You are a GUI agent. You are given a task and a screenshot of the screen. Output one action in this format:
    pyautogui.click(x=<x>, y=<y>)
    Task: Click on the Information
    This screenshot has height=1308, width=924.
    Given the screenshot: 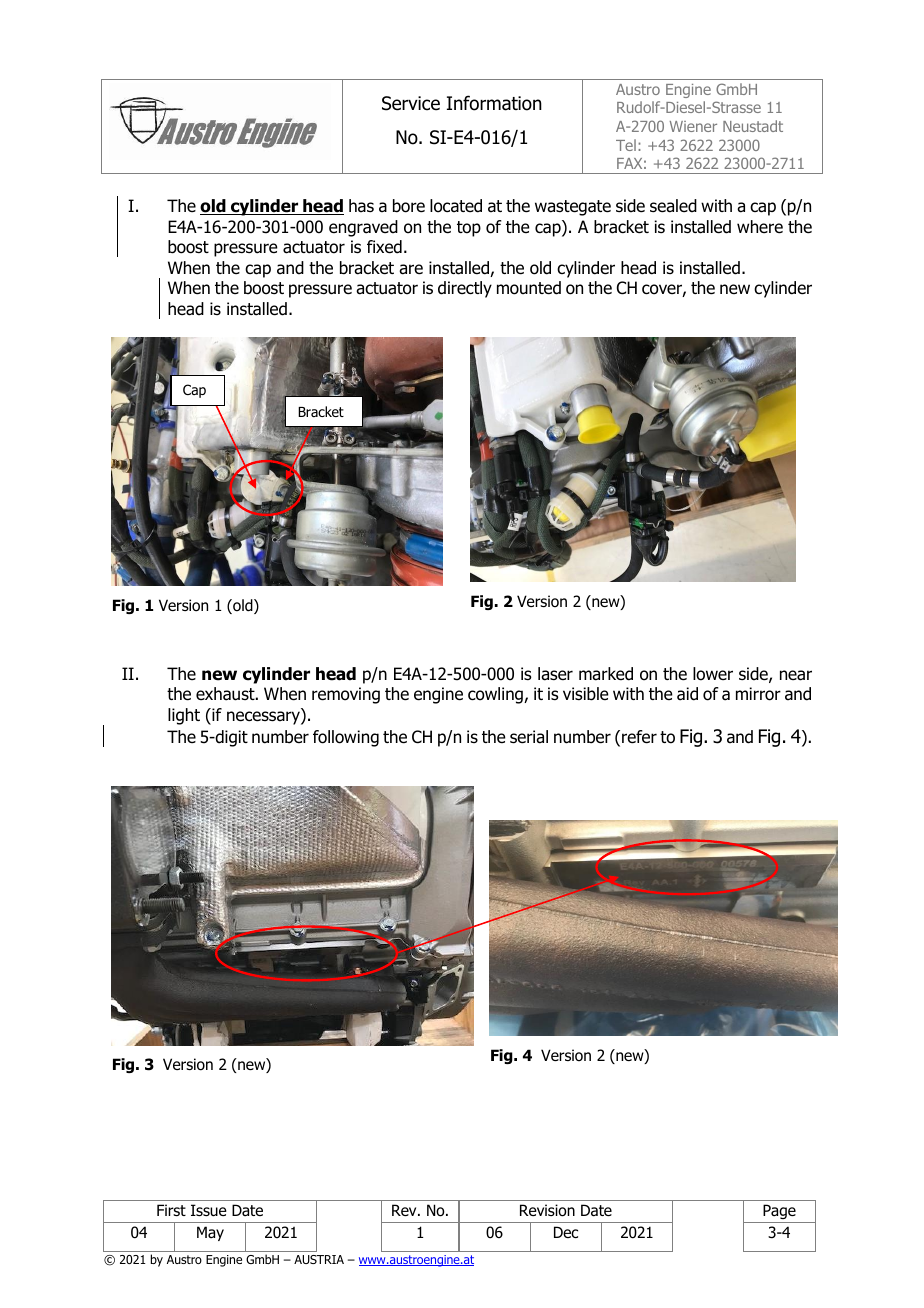 What is the action you would take?
    pyautogui.click(x=494, y=103)
